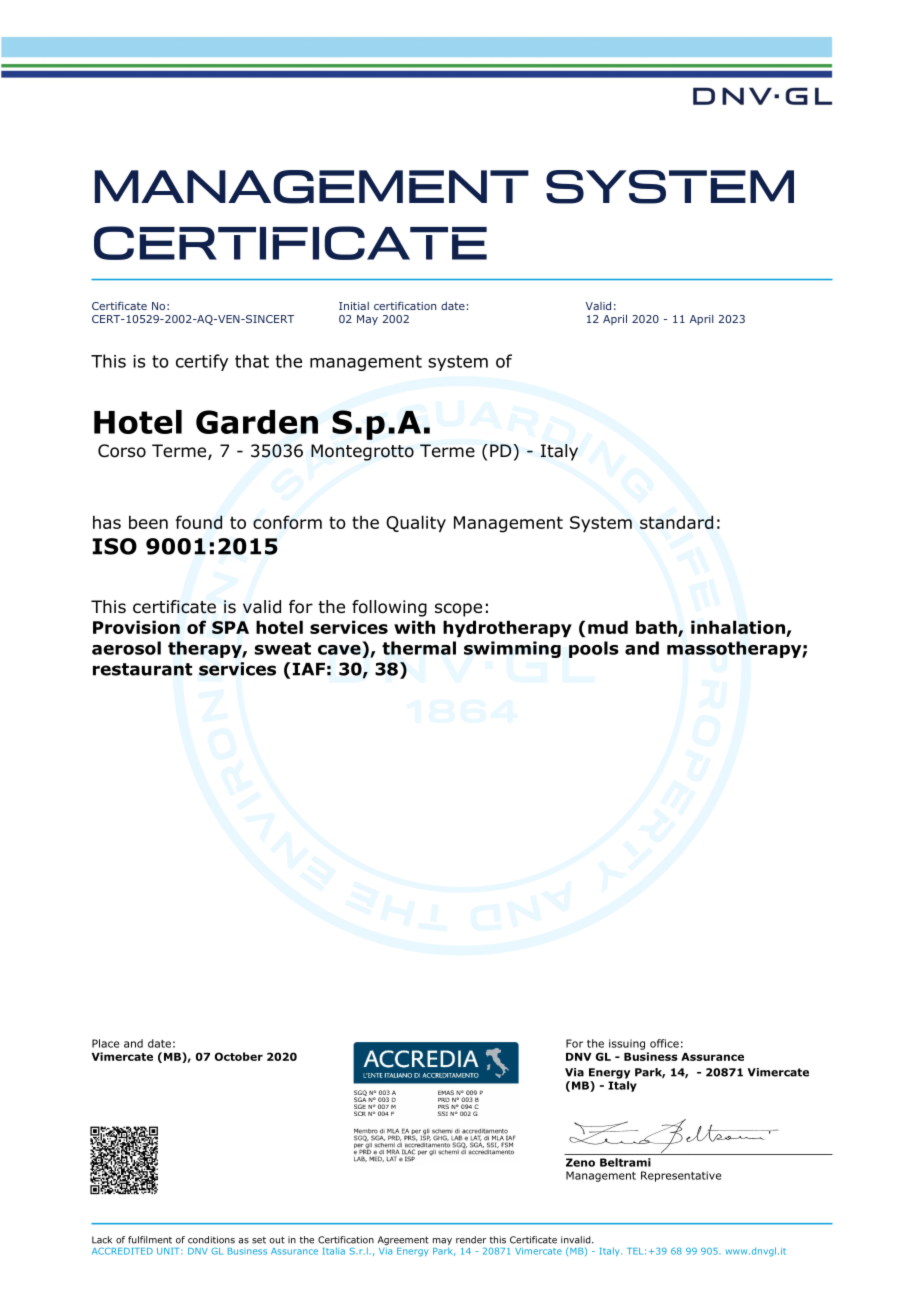 The height and width of the screenshot is (1308, 924). What do you see at coordinates (105, 1043) in the screenshot?
I see `Place` at bounding box center [105, 1043].
